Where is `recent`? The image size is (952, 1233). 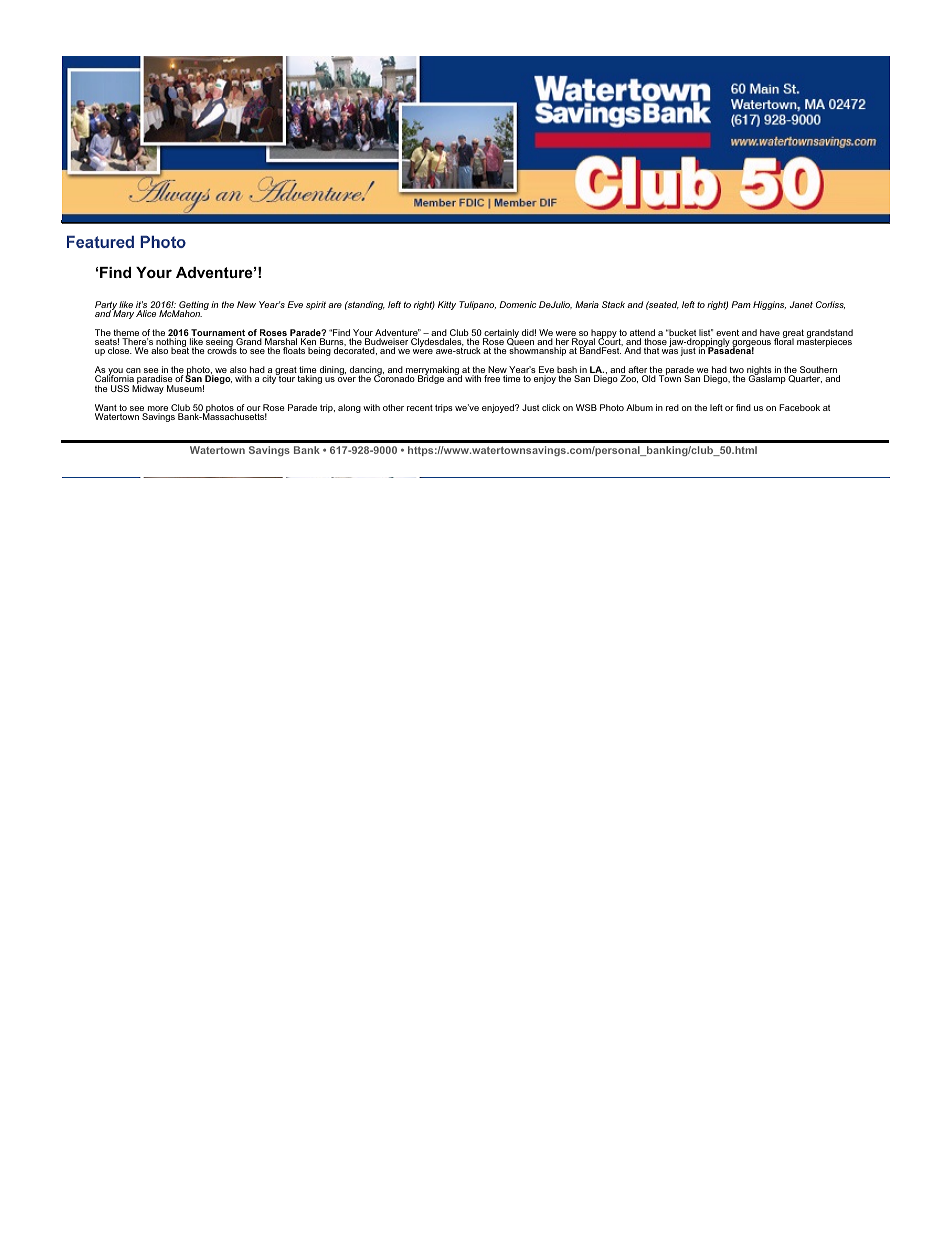 recent is located at coordinates (420, 407).
